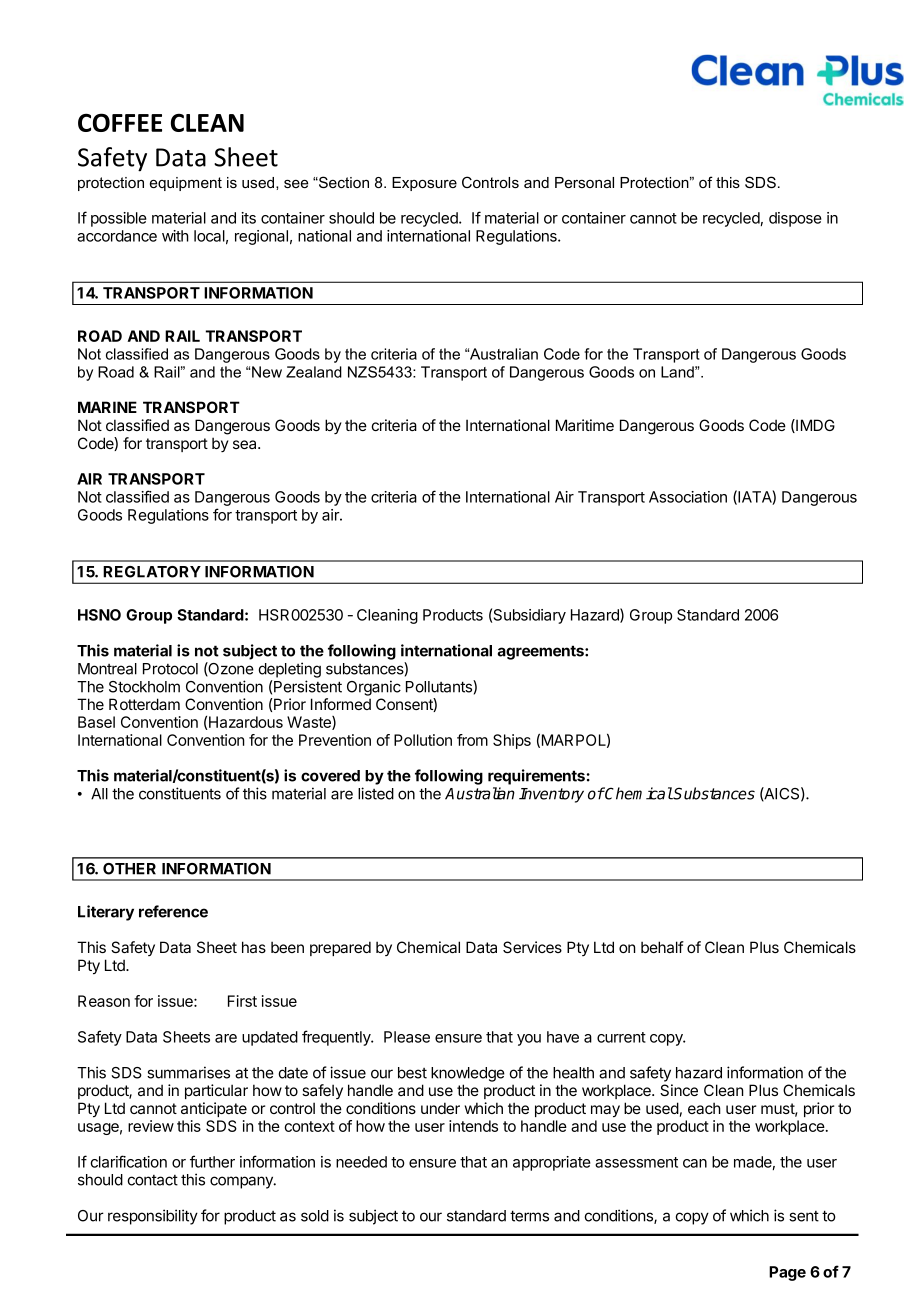  Describe the element at coordinates (551, 795) in the document. I see `Inventory` at that location.
